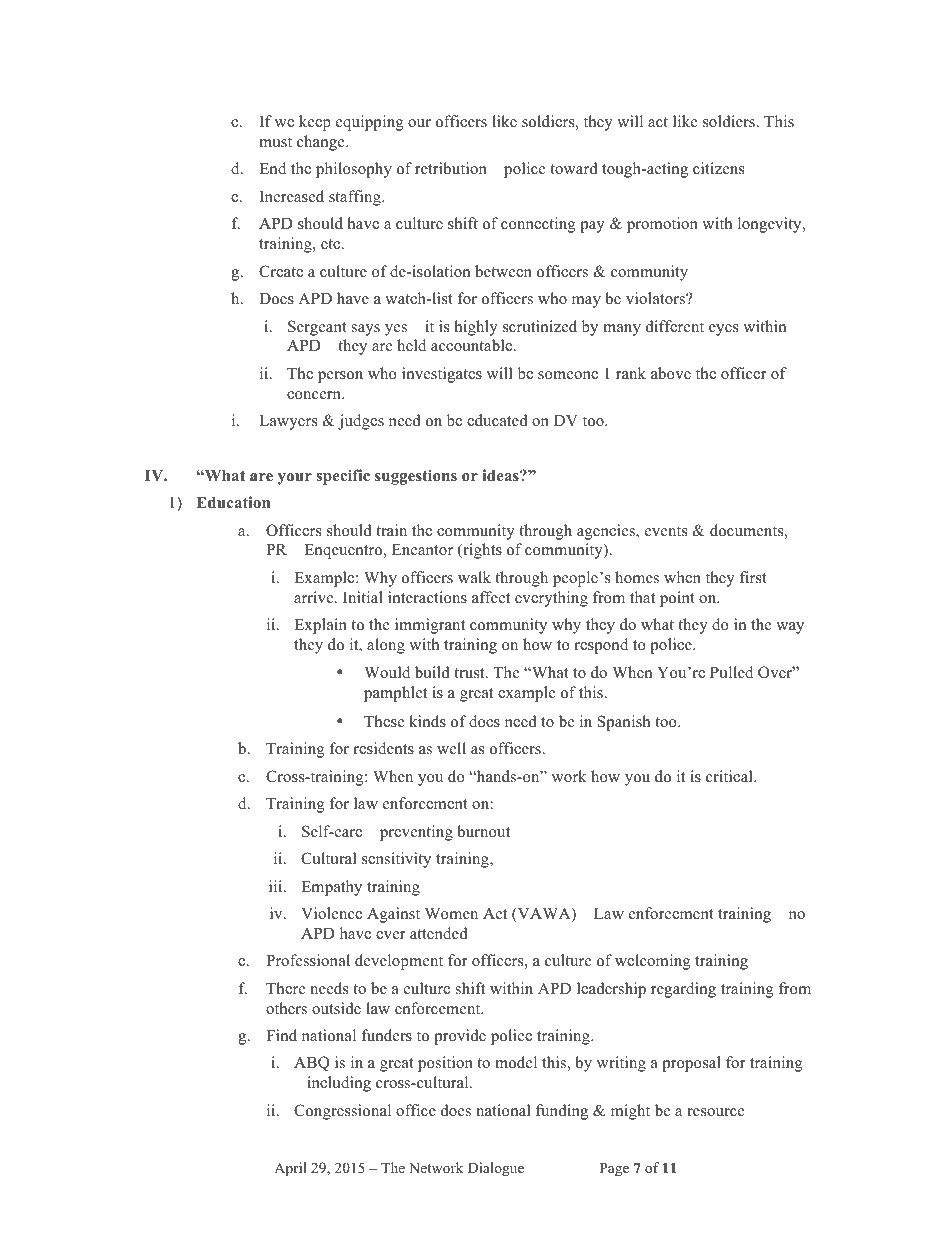 This page has height=1233, width=952. Describe the element at coordinates (470, 673) in the page. I see `trust` at that location.
